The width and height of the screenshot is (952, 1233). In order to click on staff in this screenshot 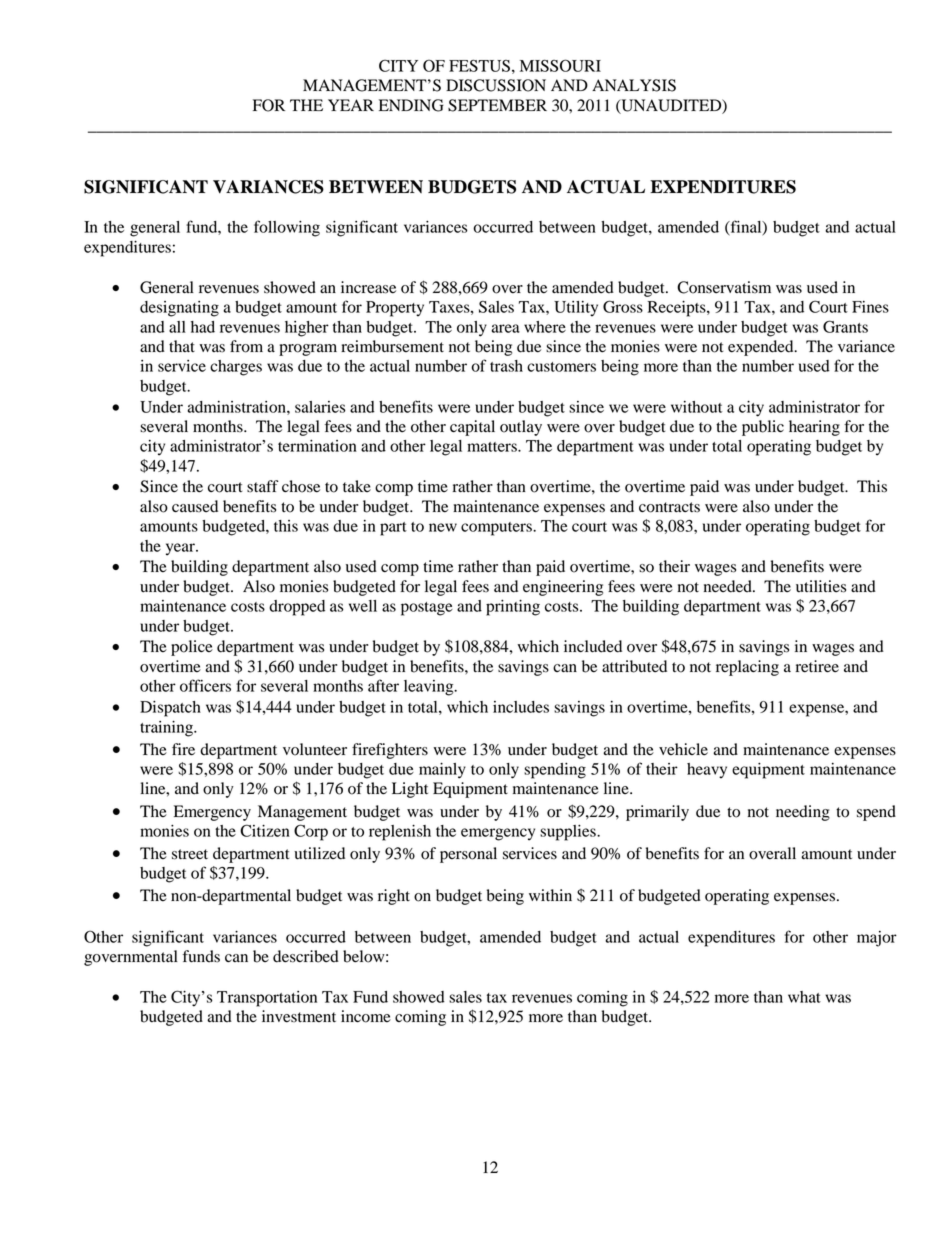, I will do `click(263, 486)`.
